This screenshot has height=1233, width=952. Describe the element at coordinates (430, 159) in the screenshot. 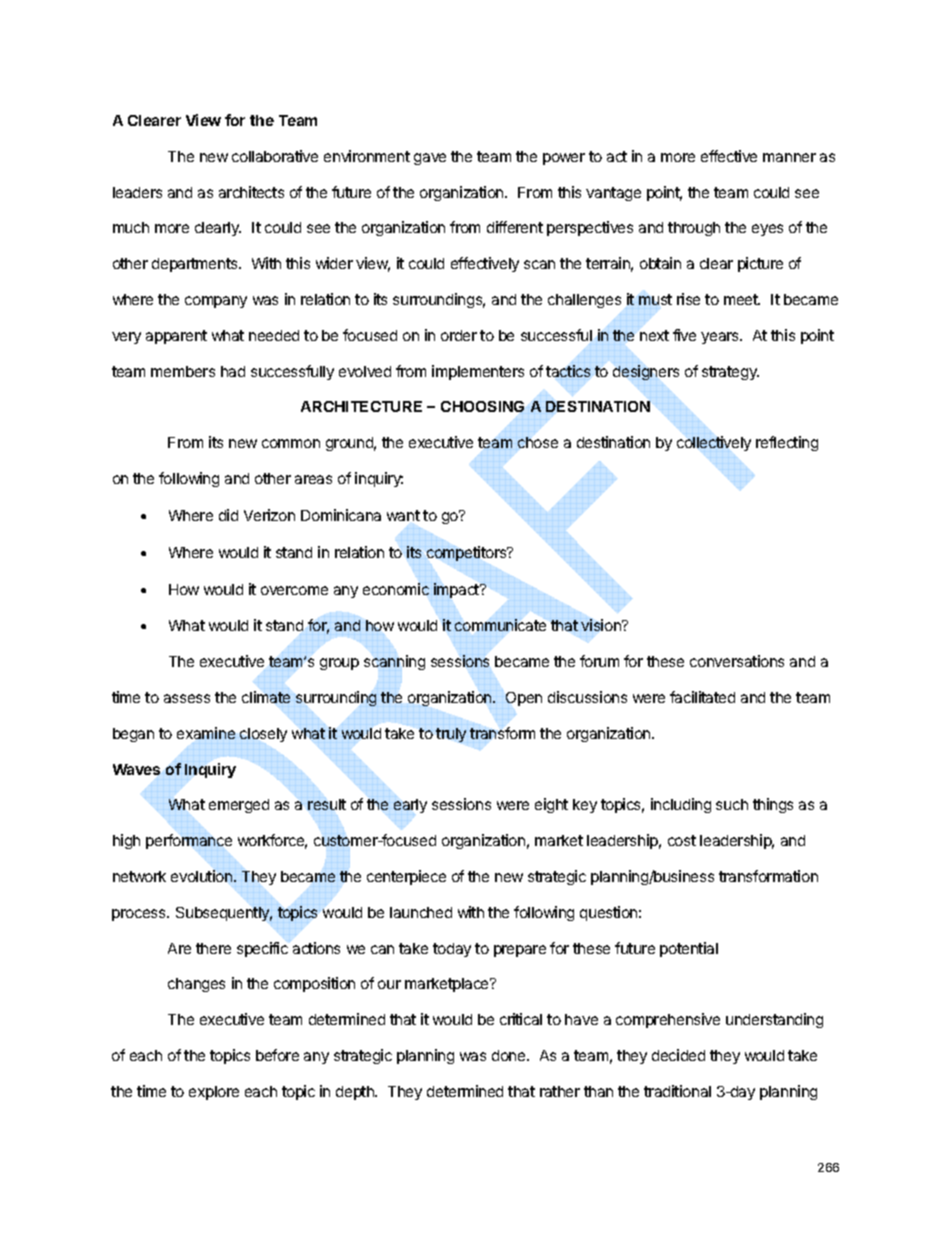

I see `gave` at that location.
